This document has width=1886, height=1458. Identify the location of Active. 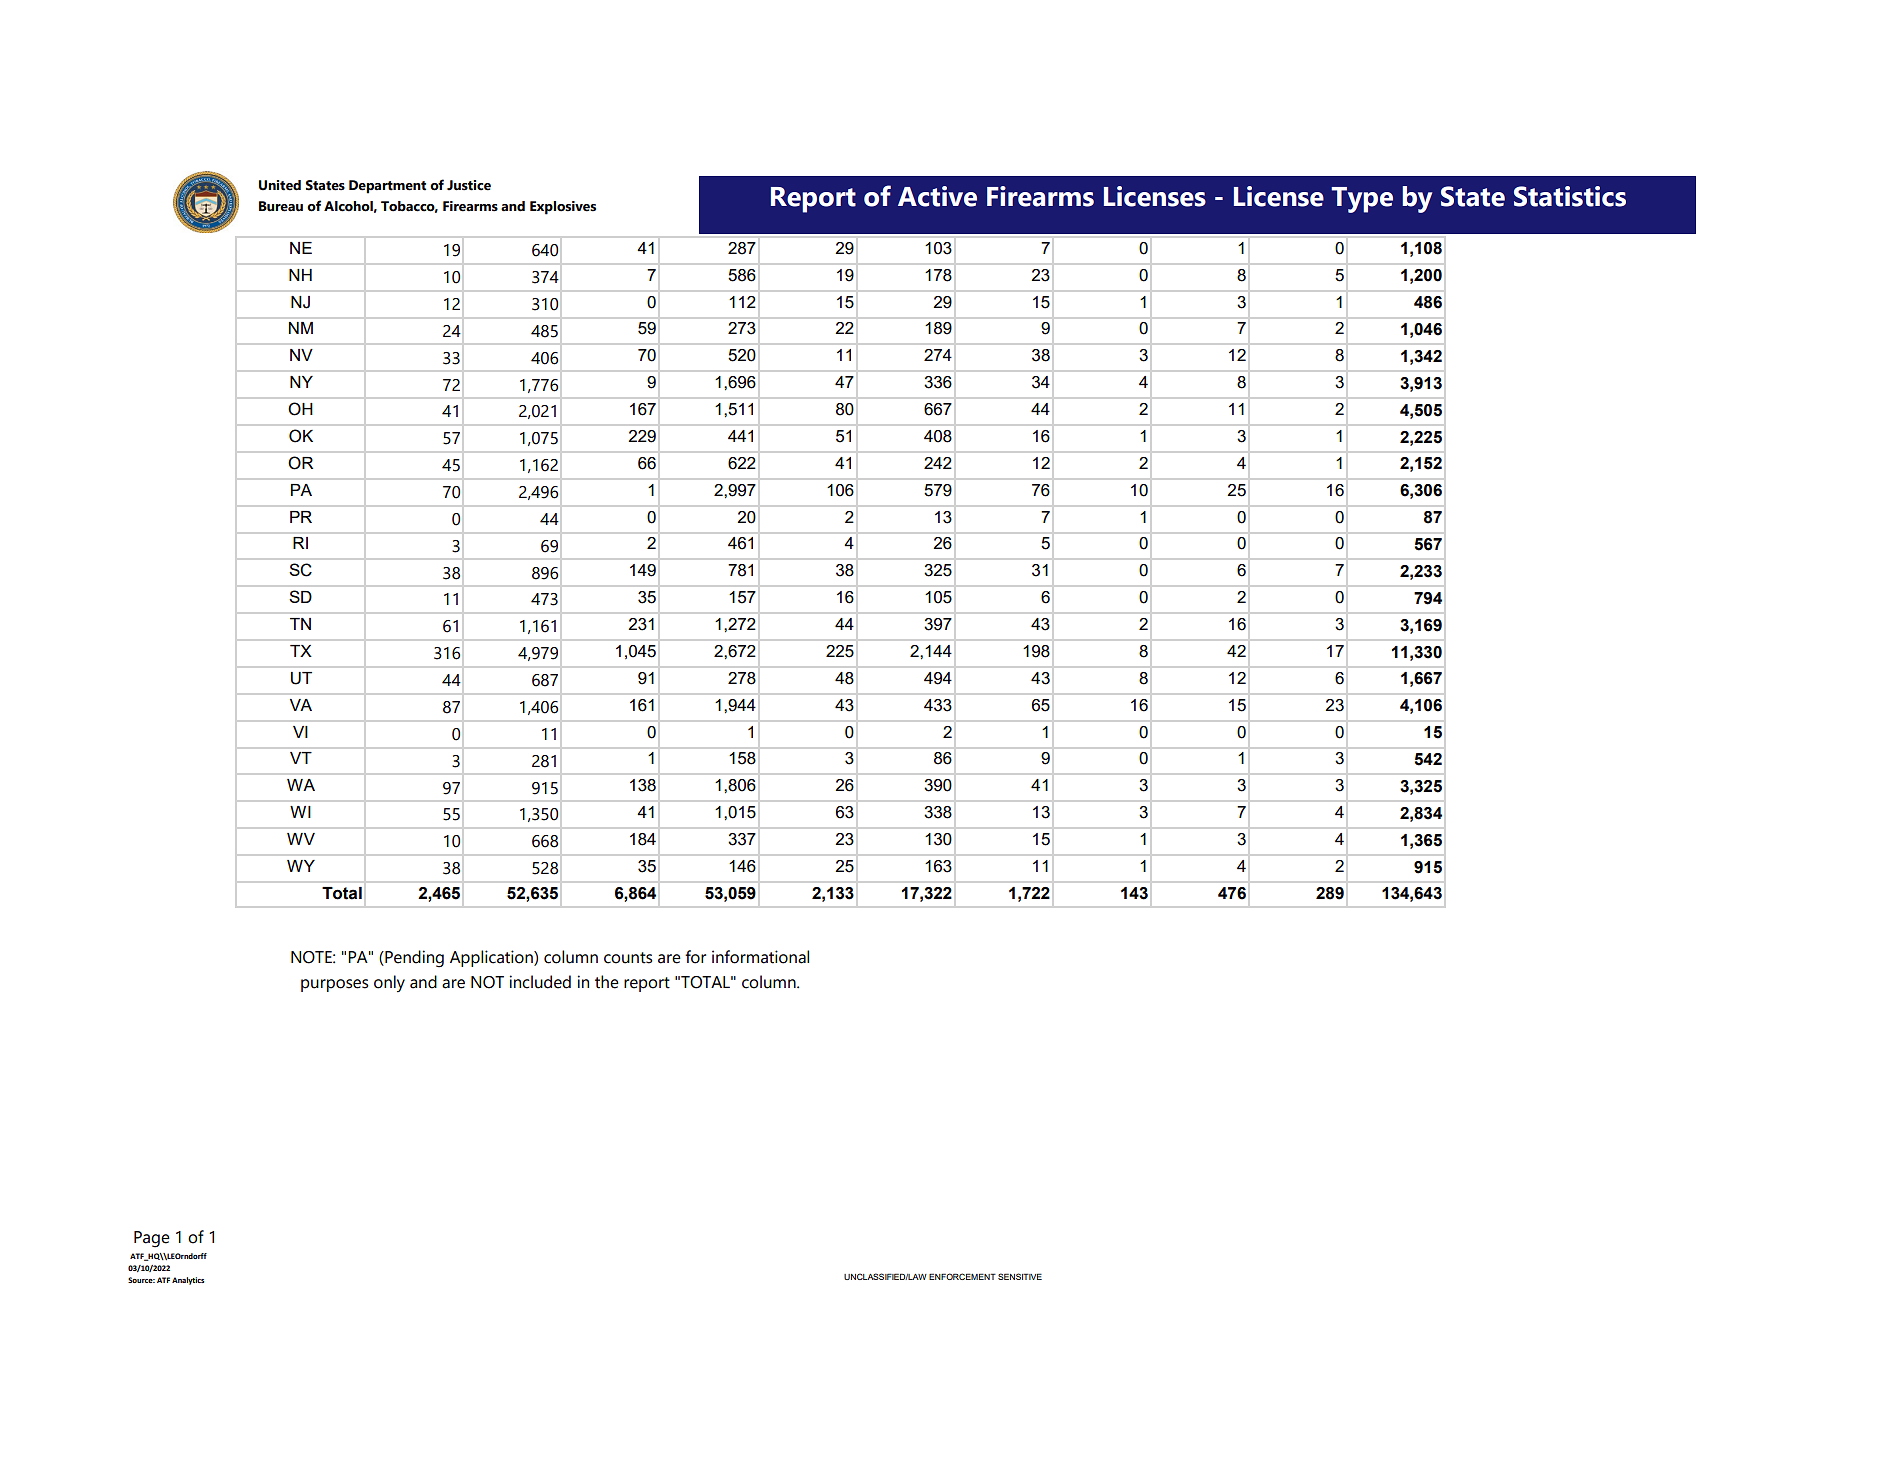
(937, 196).
